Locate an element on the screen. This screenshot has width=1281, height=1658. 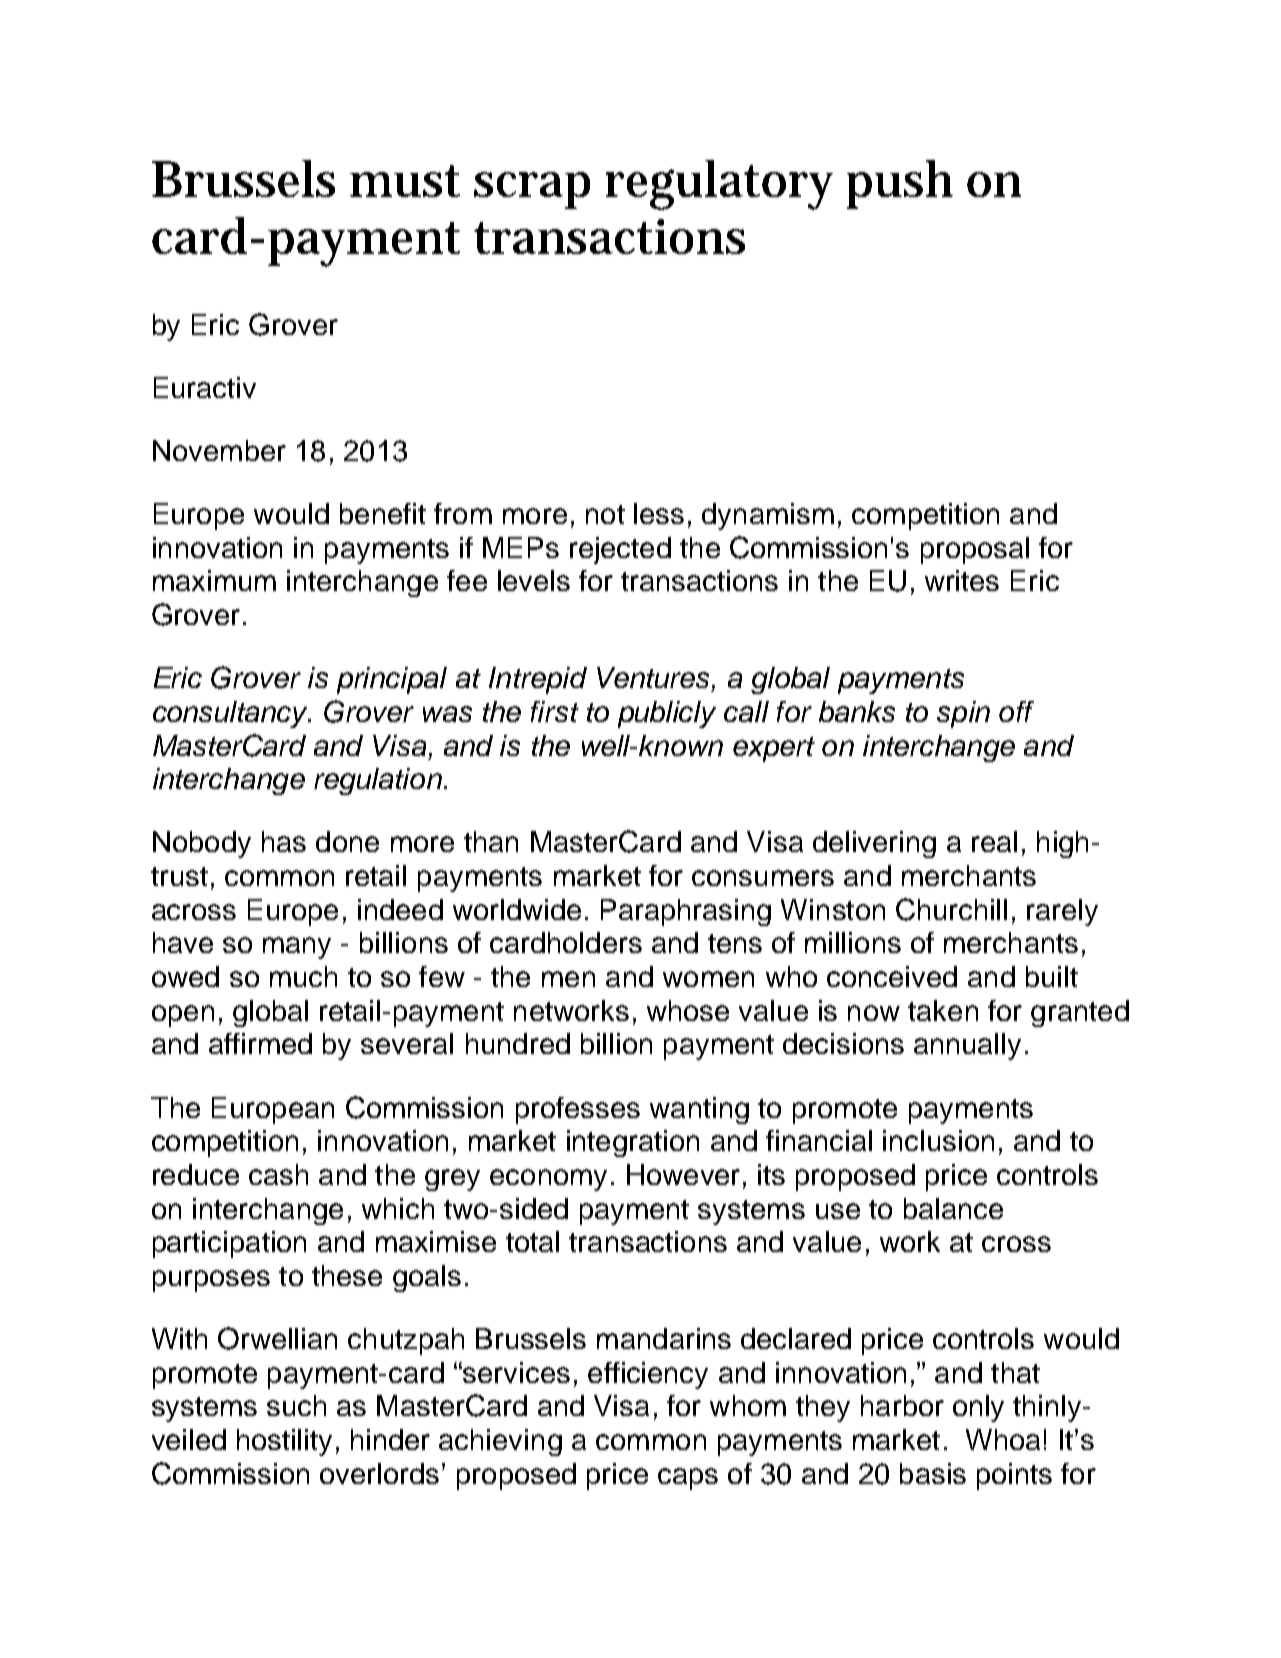
maximum is located at coordinates (214, 580).
